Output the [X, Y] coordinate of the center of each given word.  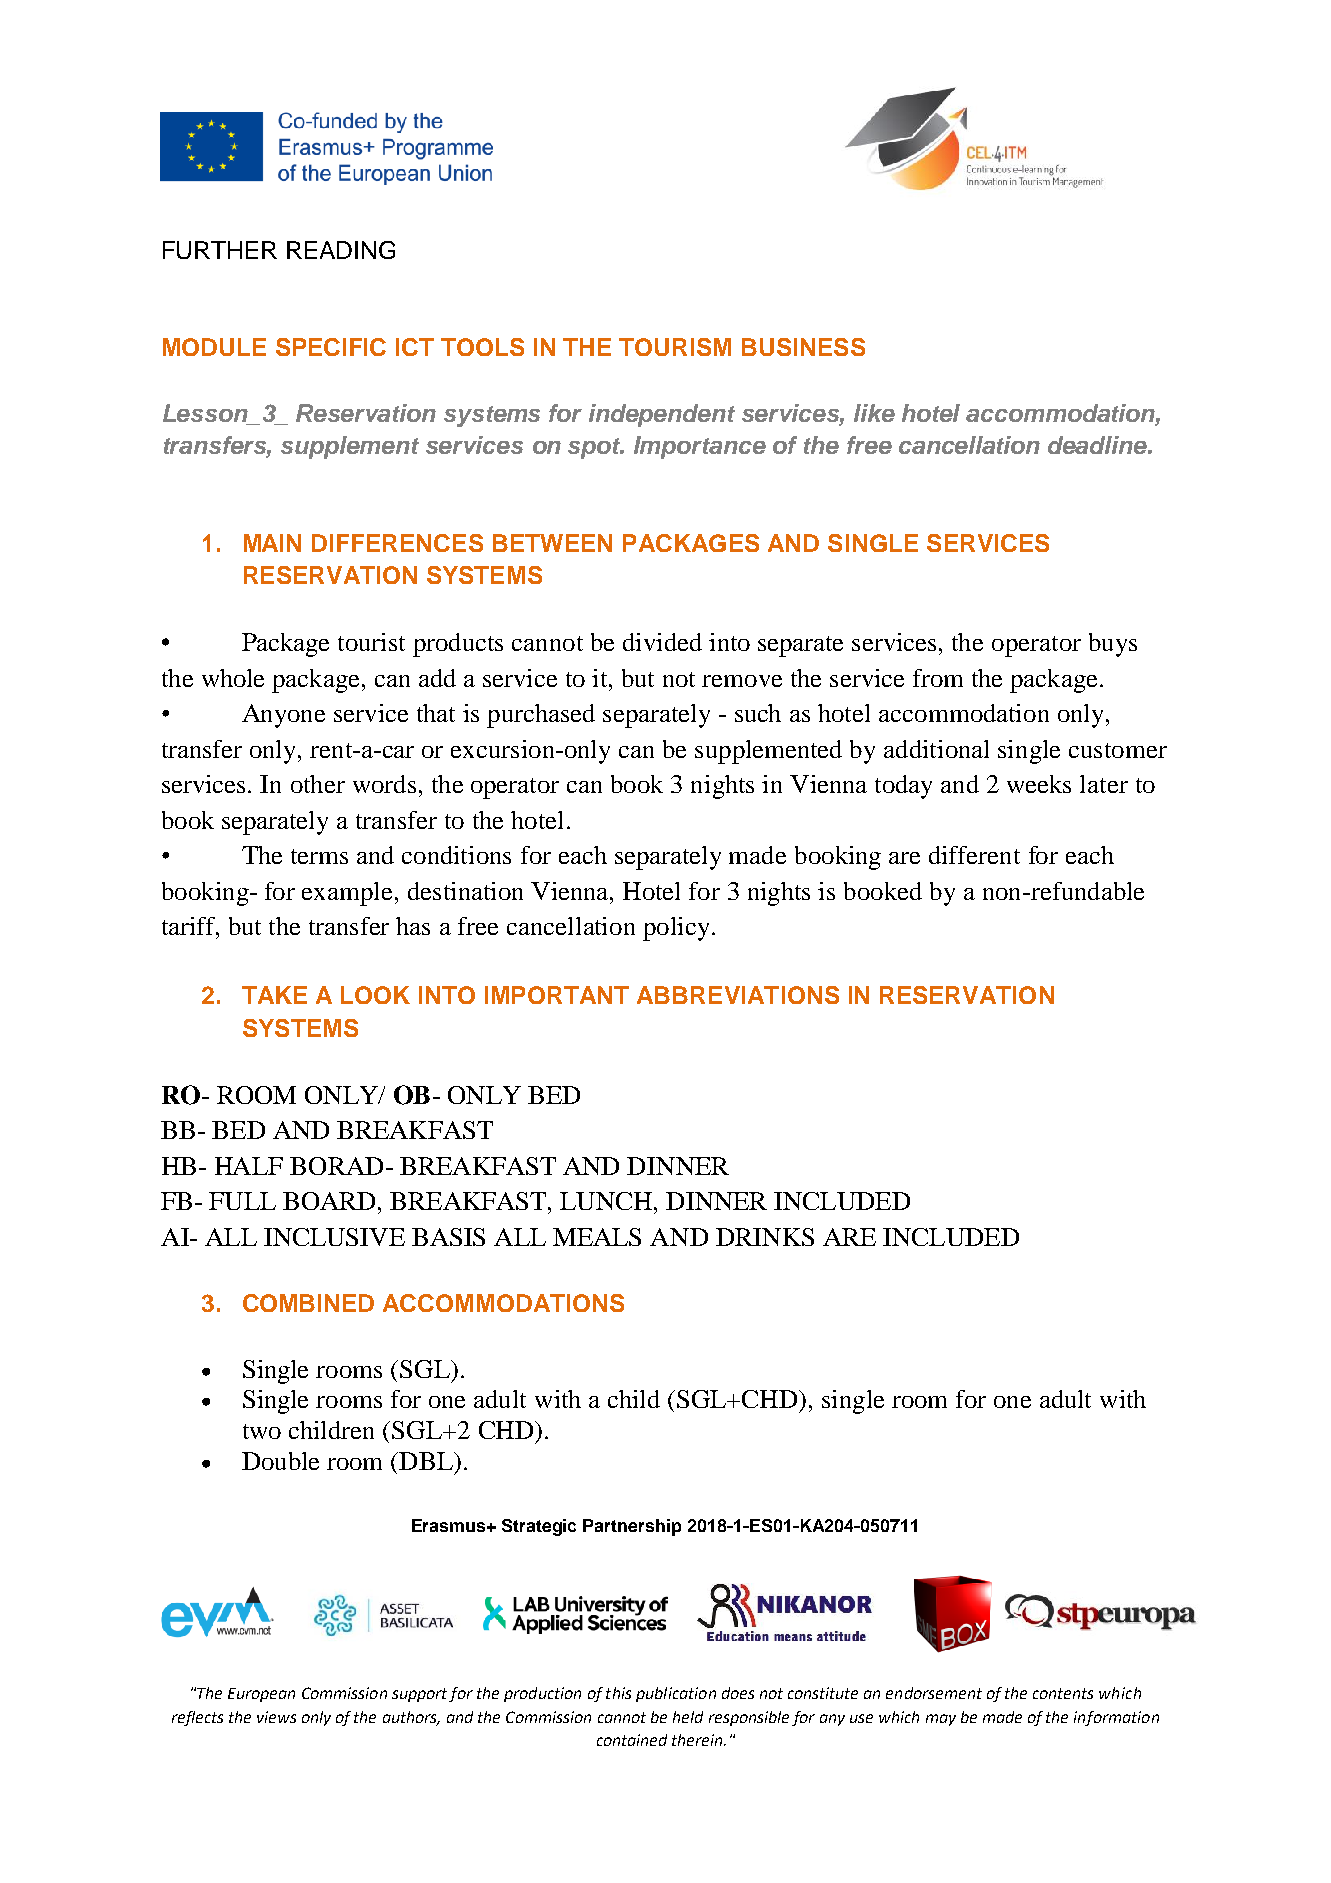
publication [676, 1694]
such [758, 713]
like [874, 413]
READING [341, 250]
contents [1063, 1693]
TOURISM [675, 347]
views [276, 1717]
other [318, 784]
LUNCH [607, 1201]
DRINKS [765, 1237]
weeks [1039, 784]
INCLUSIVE [334, 1237]
